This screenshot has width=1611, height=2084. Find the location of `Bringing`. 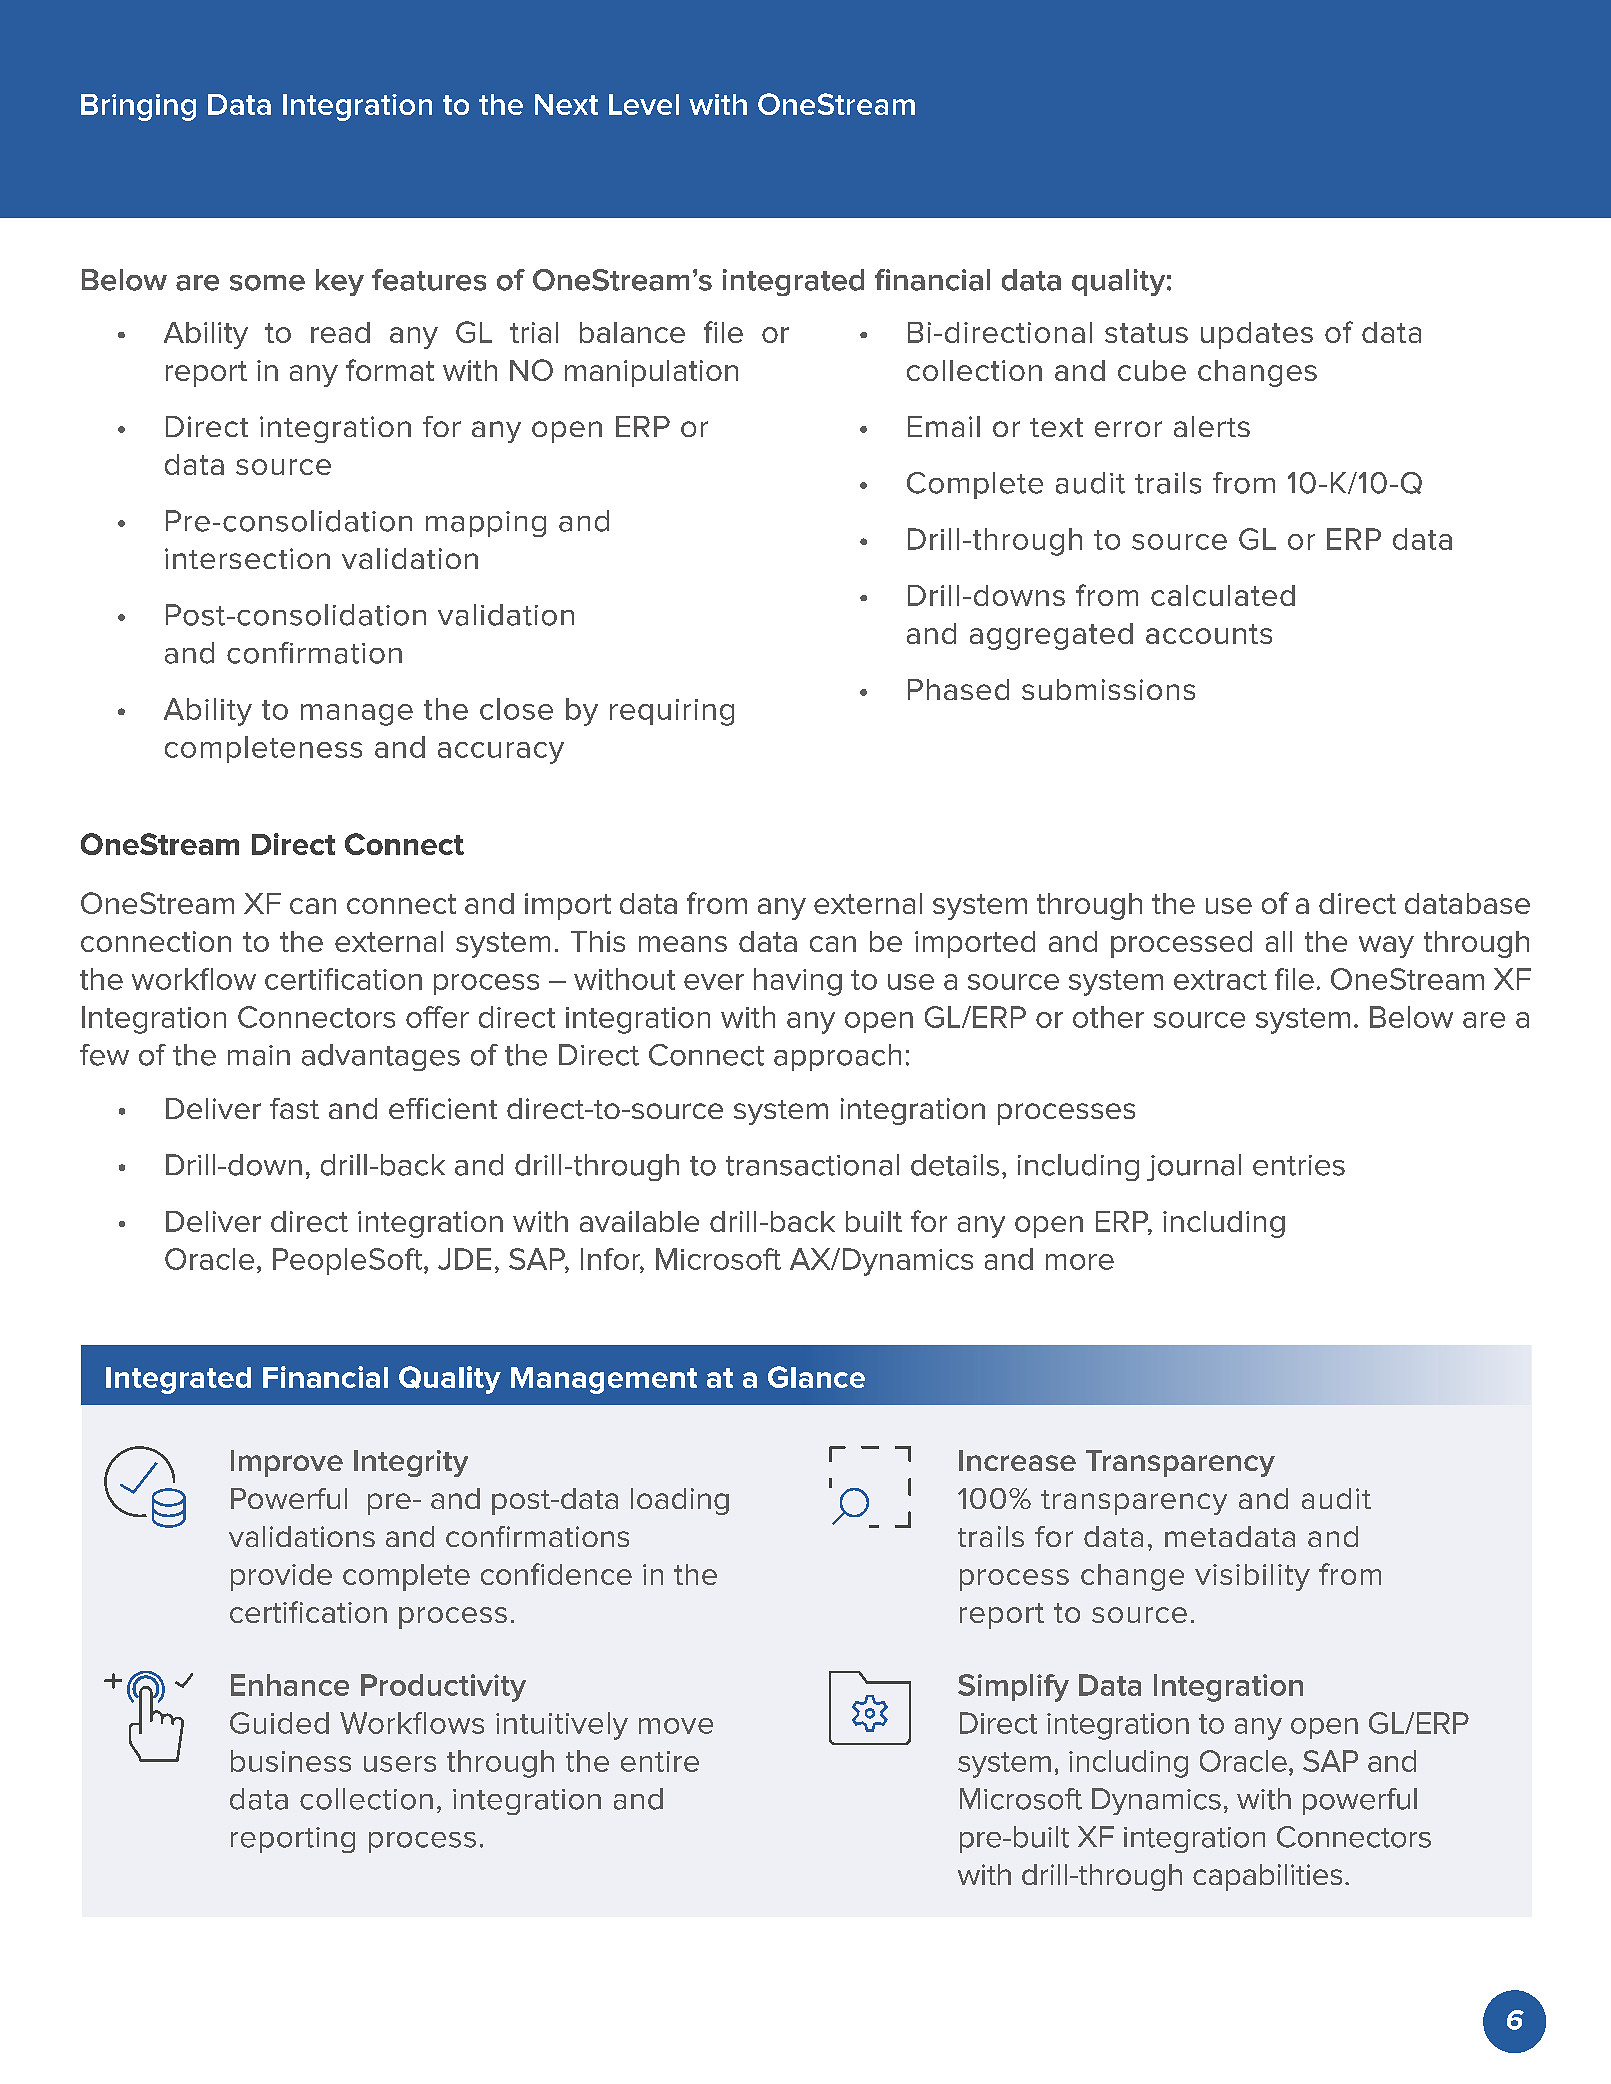

Bringing is located at coordinates (138, 107).
